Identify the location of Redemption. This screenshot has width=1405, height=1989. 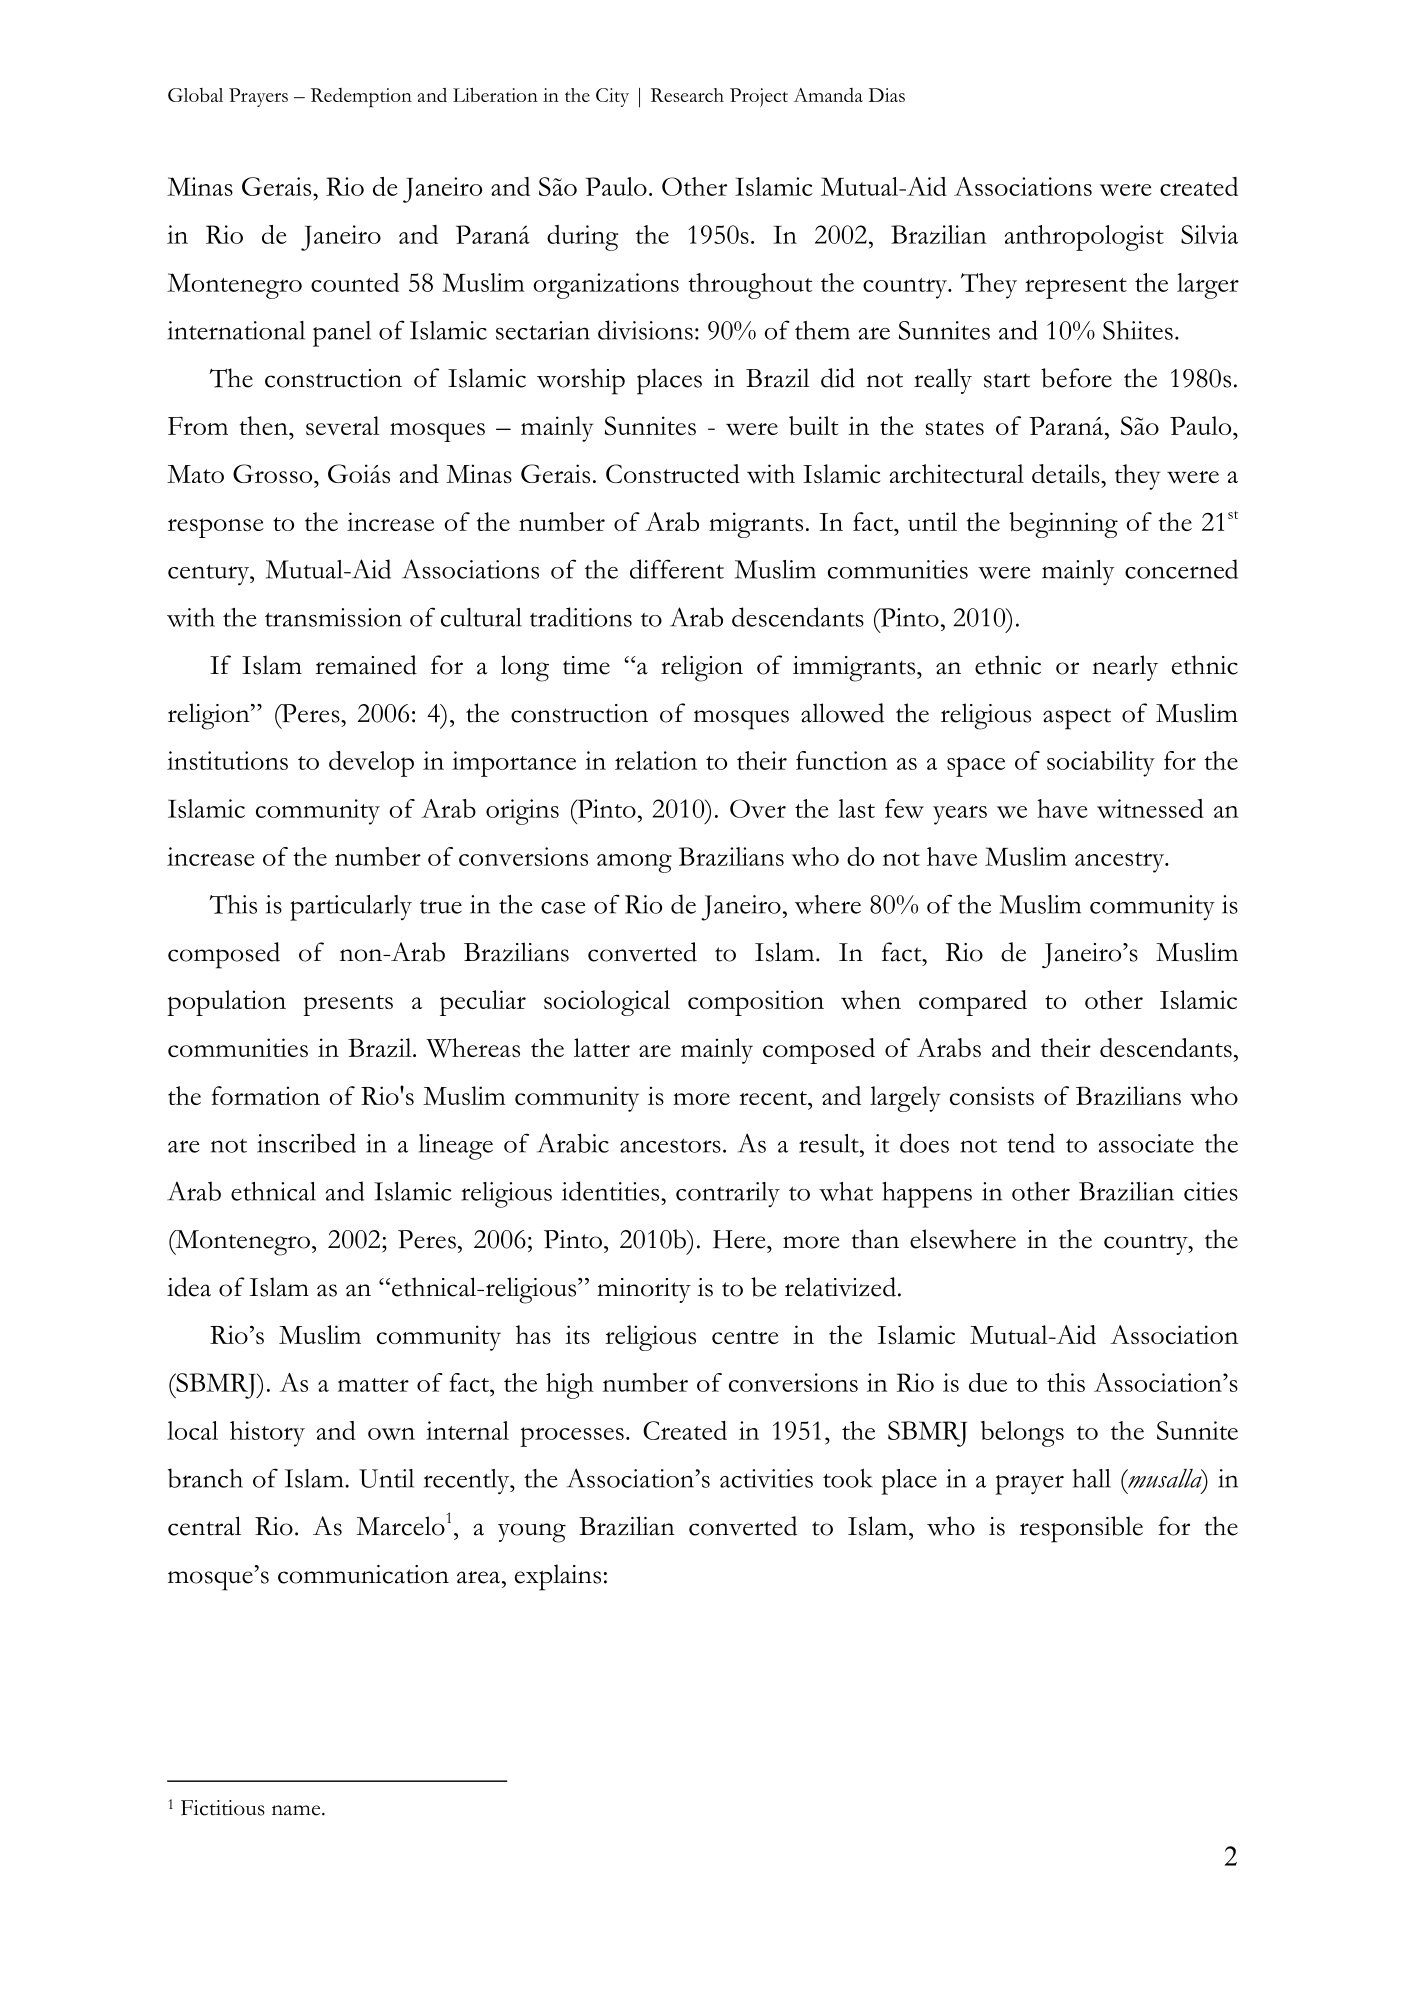
(361, 98).
